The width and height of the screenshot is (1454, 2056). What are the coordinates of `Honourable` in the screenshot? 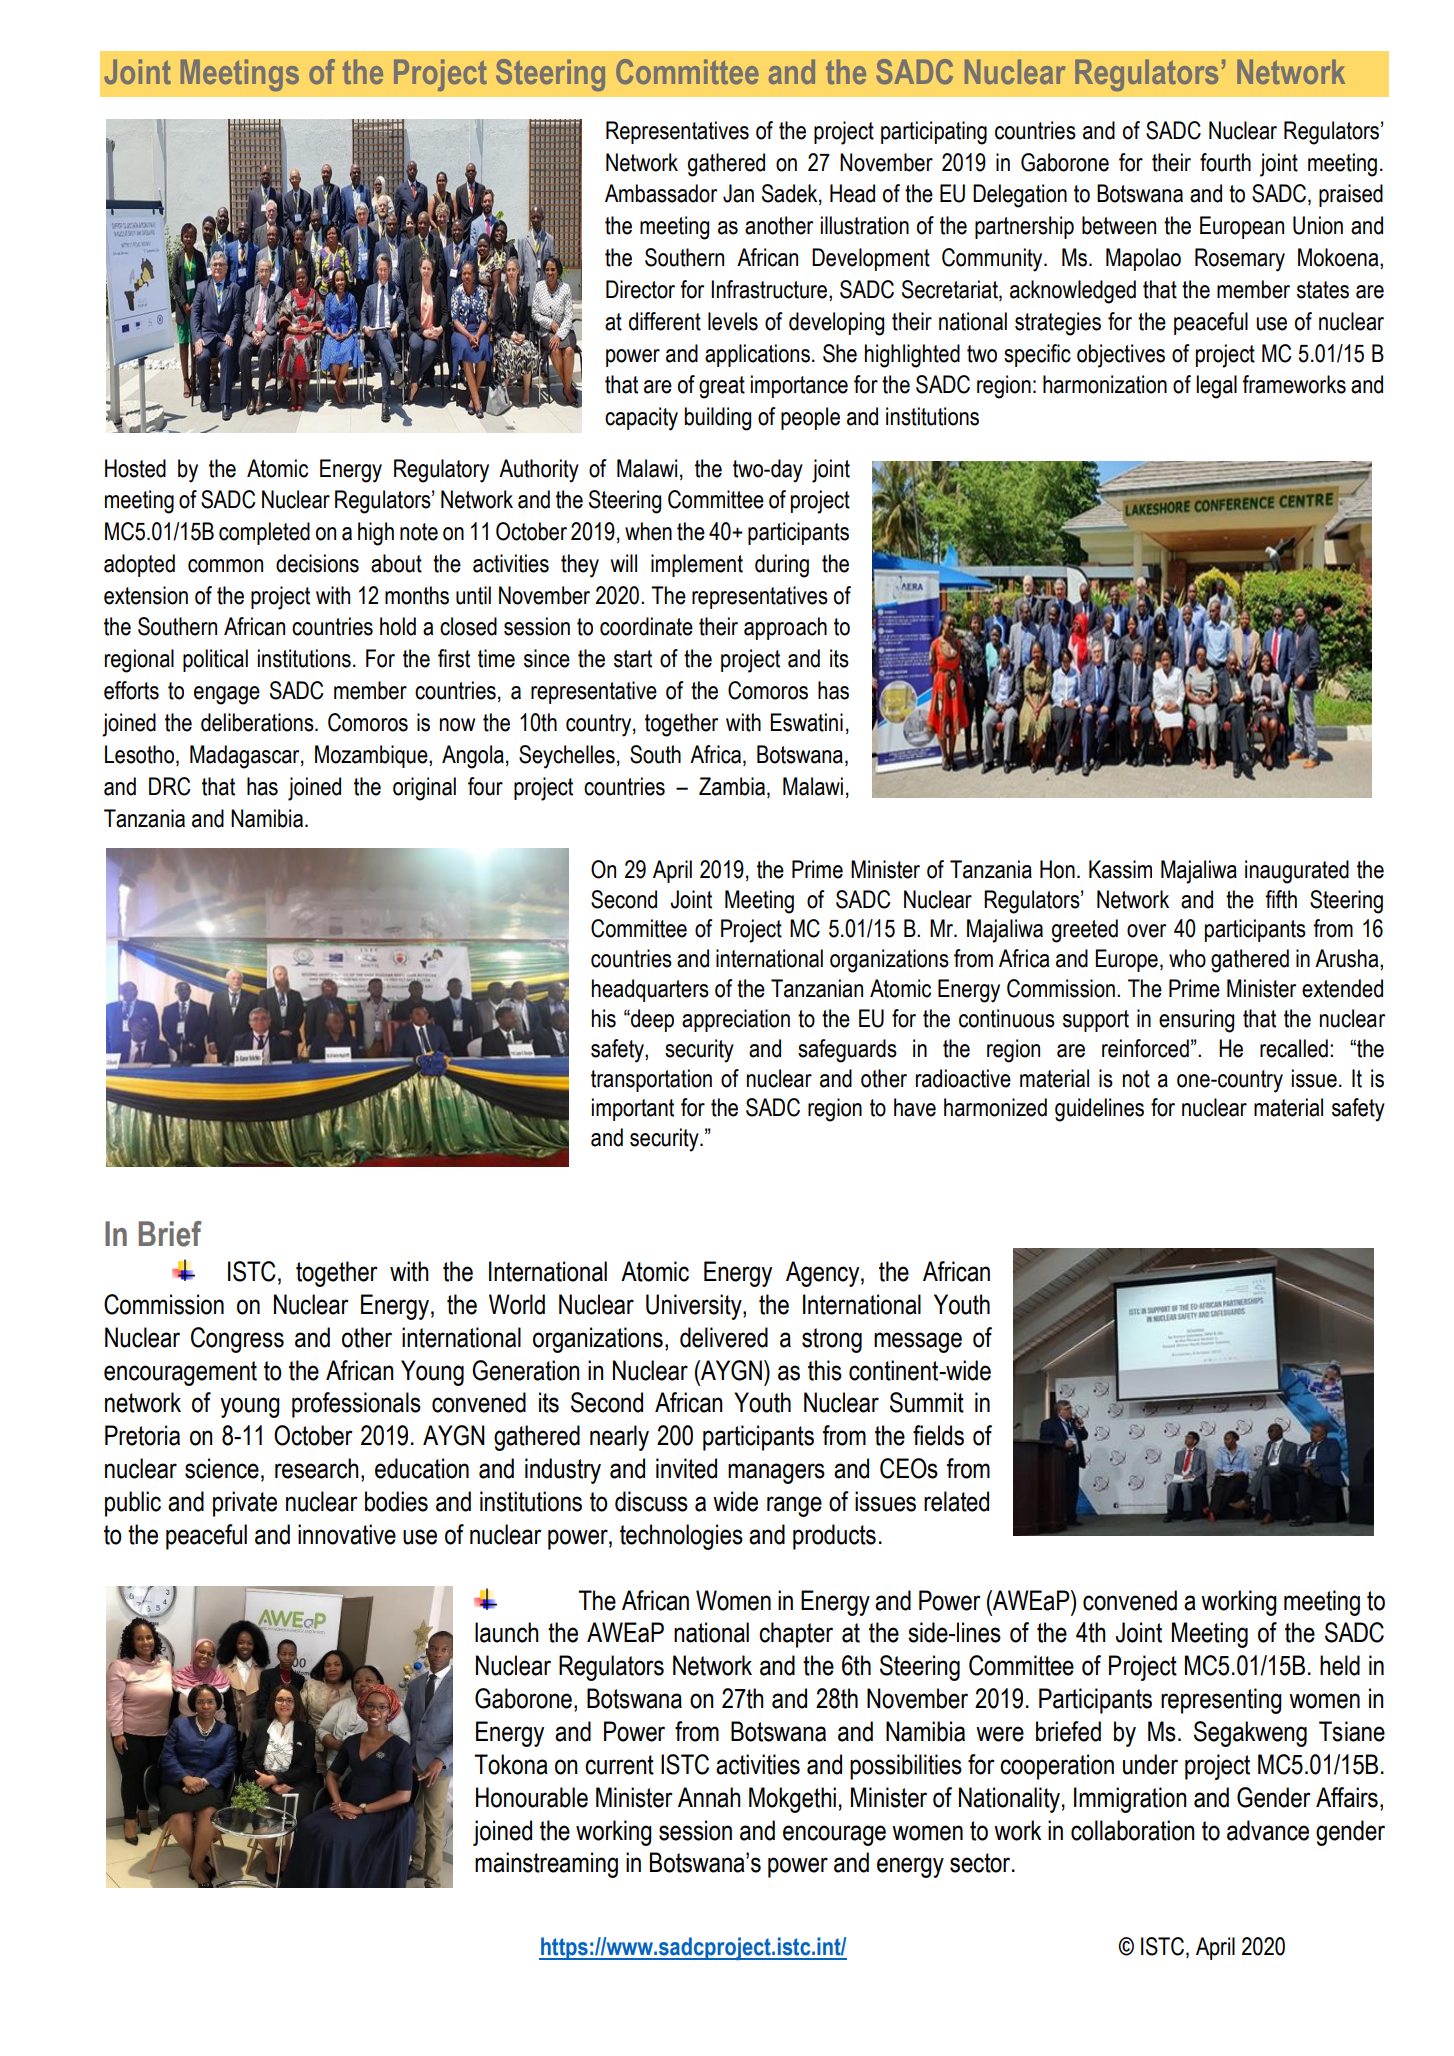 It's located at (532, 1797).
